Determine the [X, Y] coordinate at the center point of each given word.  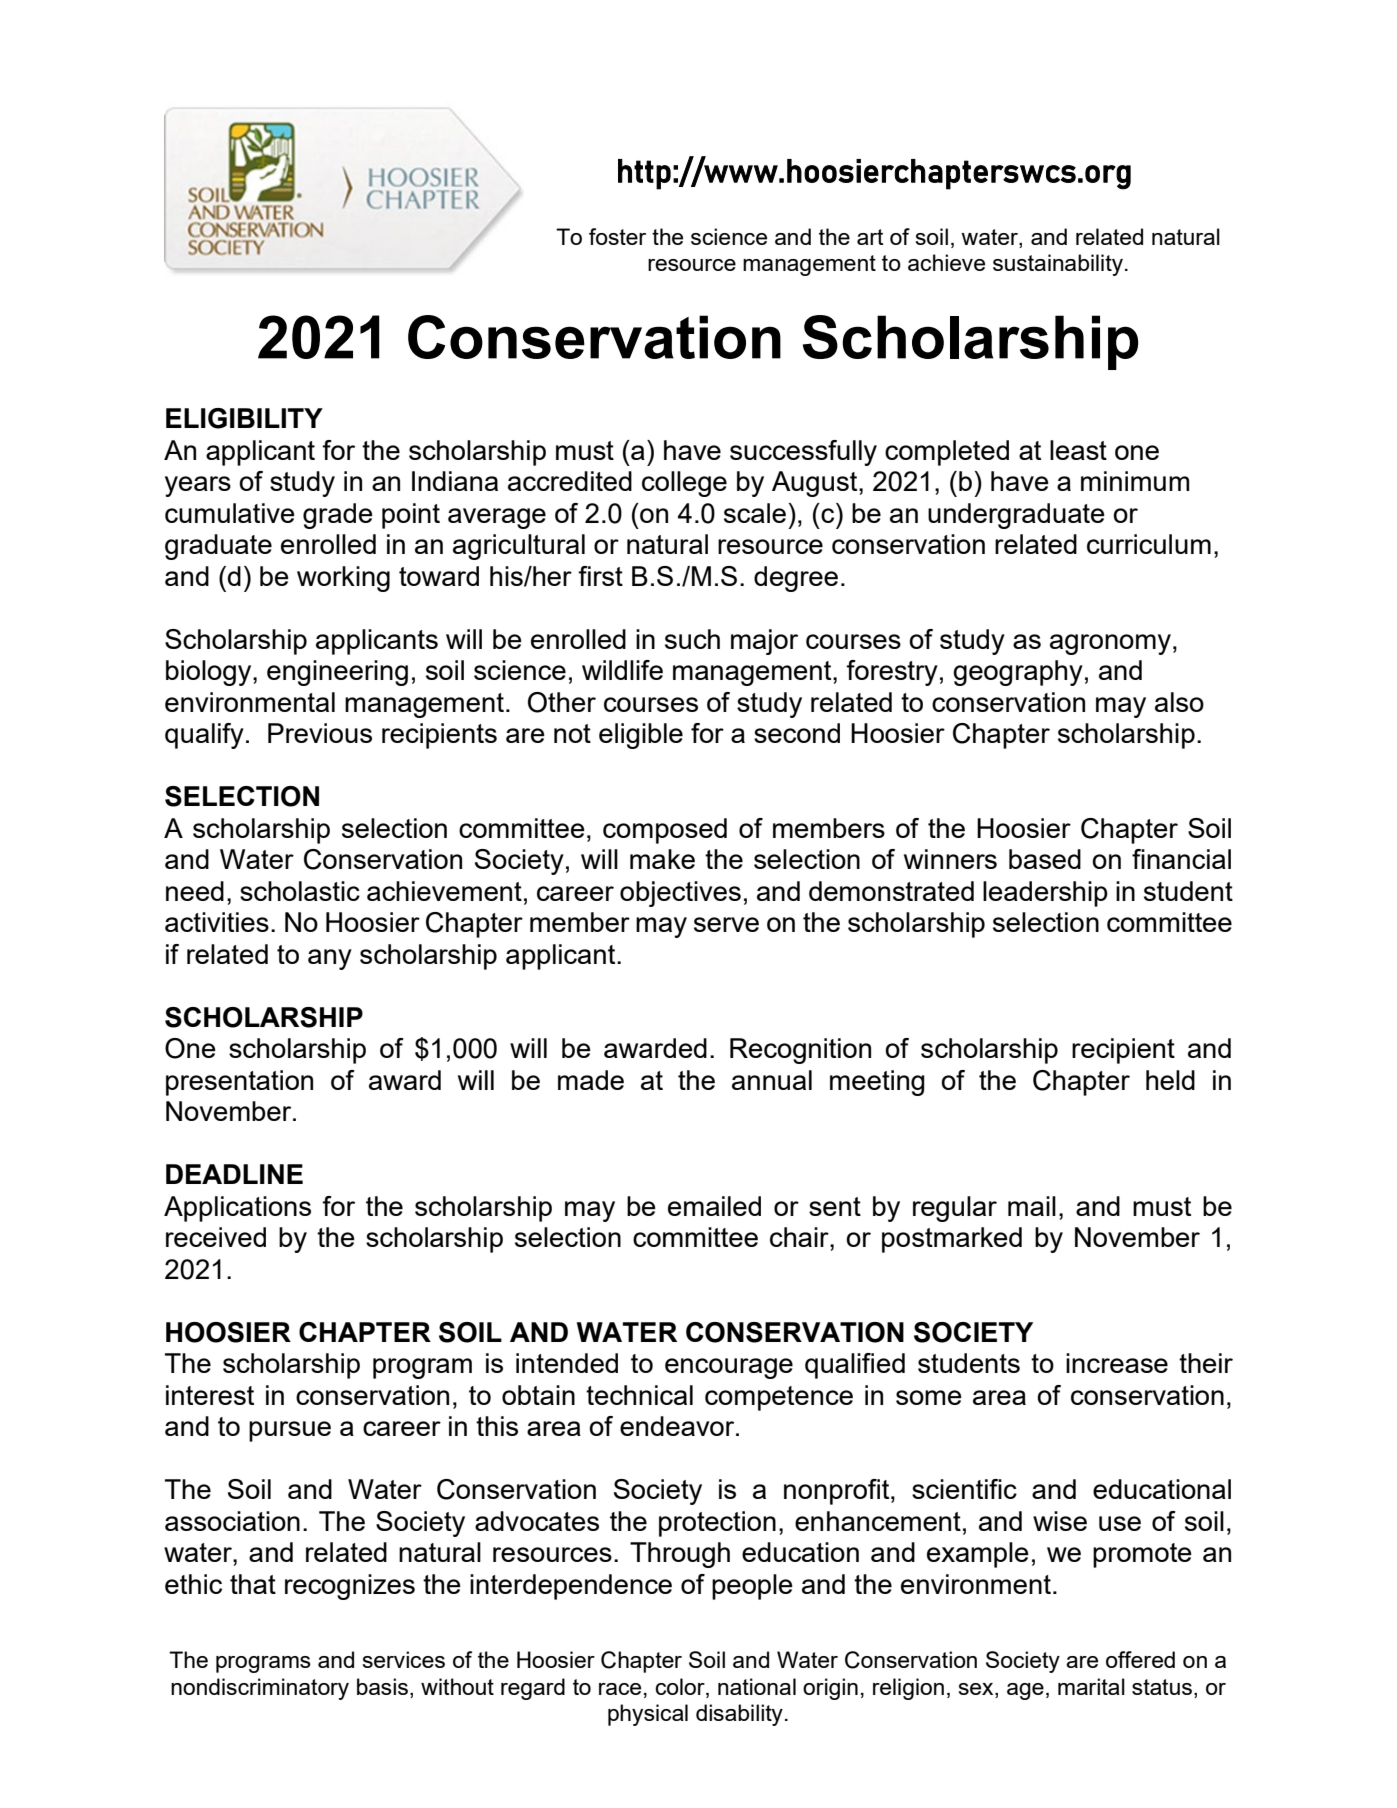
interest [210, 1395]
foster [617, 236]
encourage [729, 1368]
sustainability [1058, 265]
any [330, 959]
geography [1018, 673]
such [692, 639]
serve [726, 924]
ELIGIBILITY [244, 418]
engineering [337, 673]
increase [1117, 1363]
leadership [1045, 894]
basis [382, 1686]
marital [1091, 1686]
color [681, 1686]
